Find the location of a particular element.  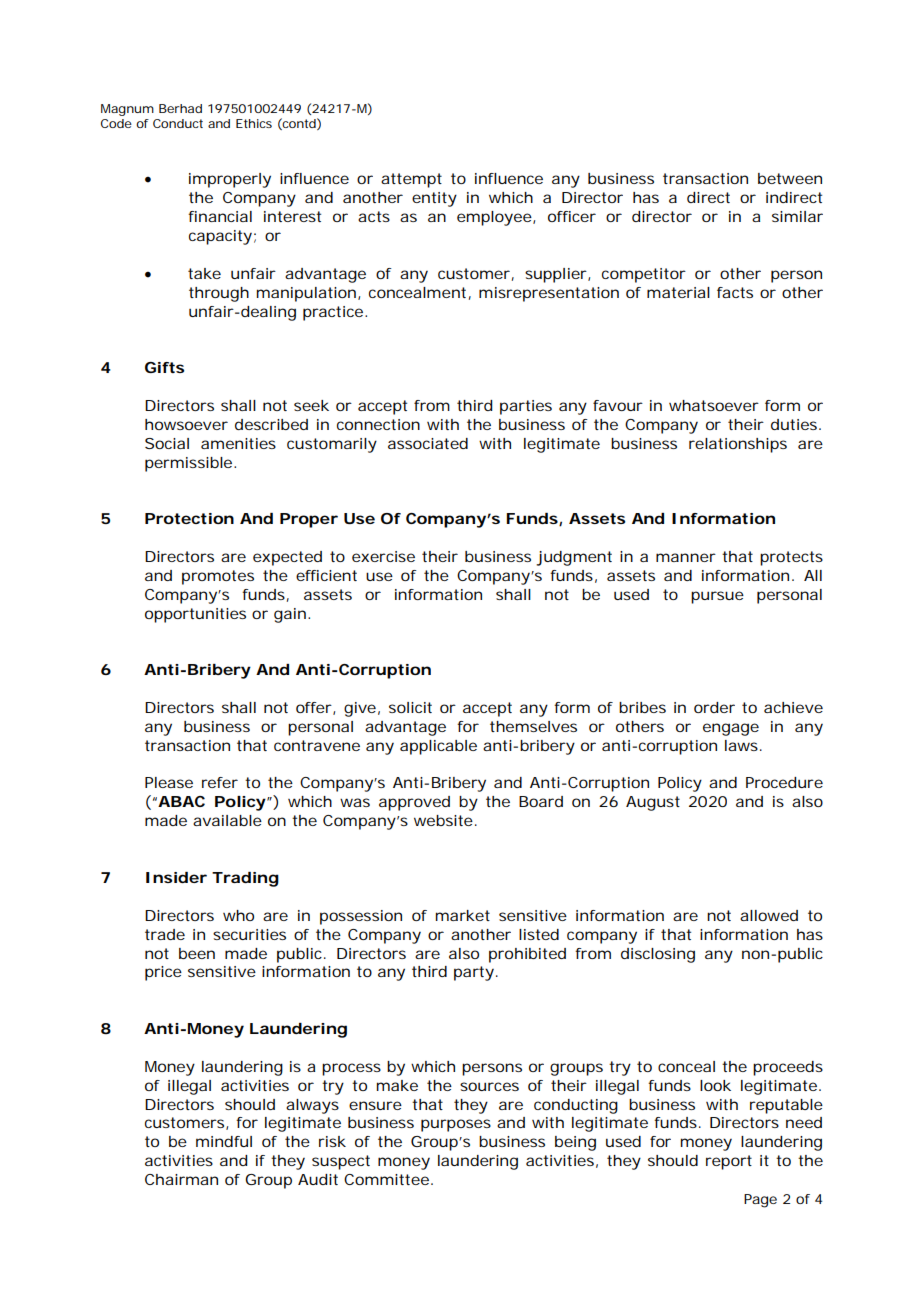

allowed is located at coordinates (769, 915).
